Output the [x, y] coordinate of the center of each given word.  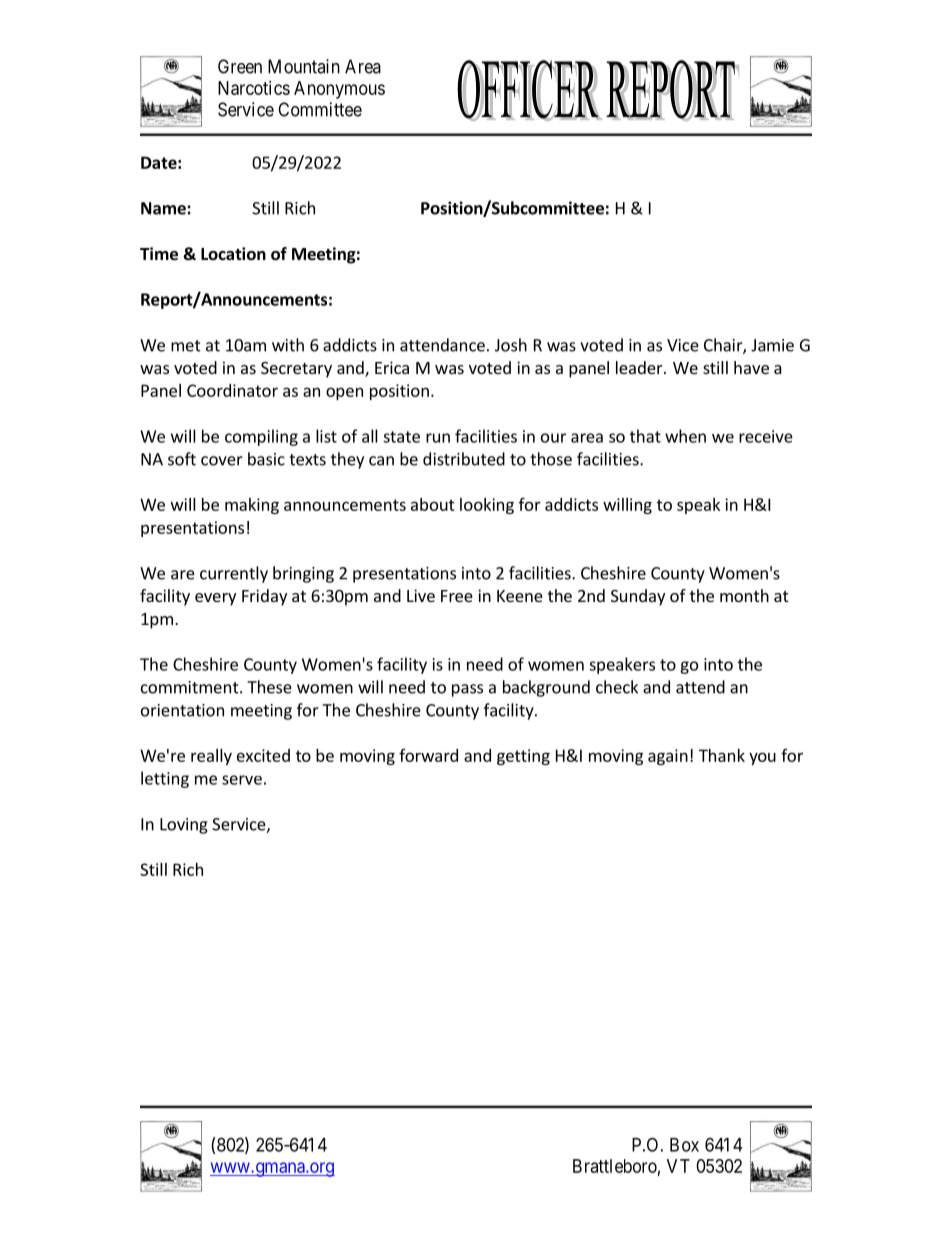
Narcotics [254, 88]
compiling [261, 437]
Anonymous [339, 90]
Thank [722, 755]
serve [242, 780]
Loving [184, 826]
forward [428, 755]
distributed [464, 459]
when [685, 436]
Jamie [772, 345]
